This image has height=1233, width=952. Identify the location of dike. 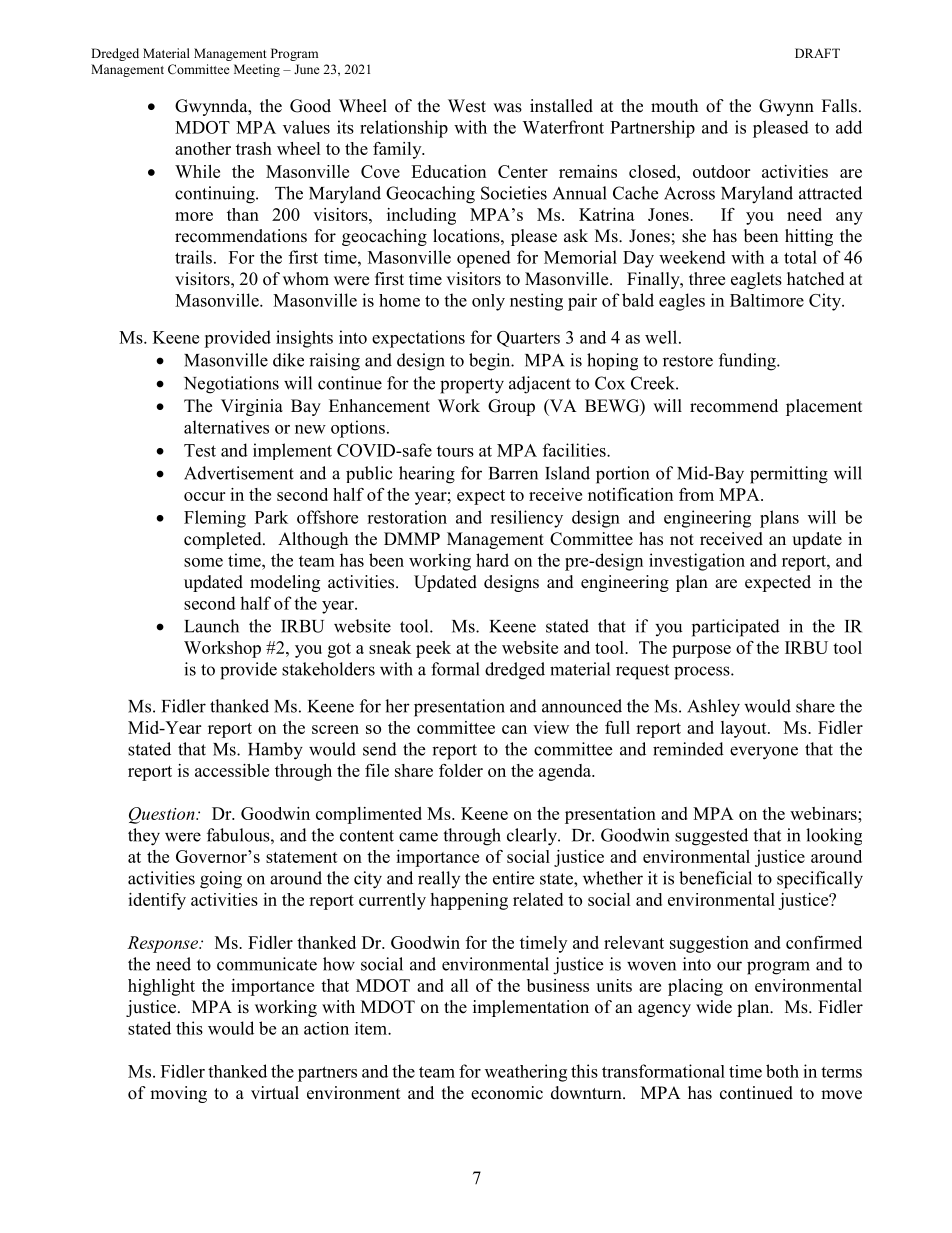
(288, 360).
